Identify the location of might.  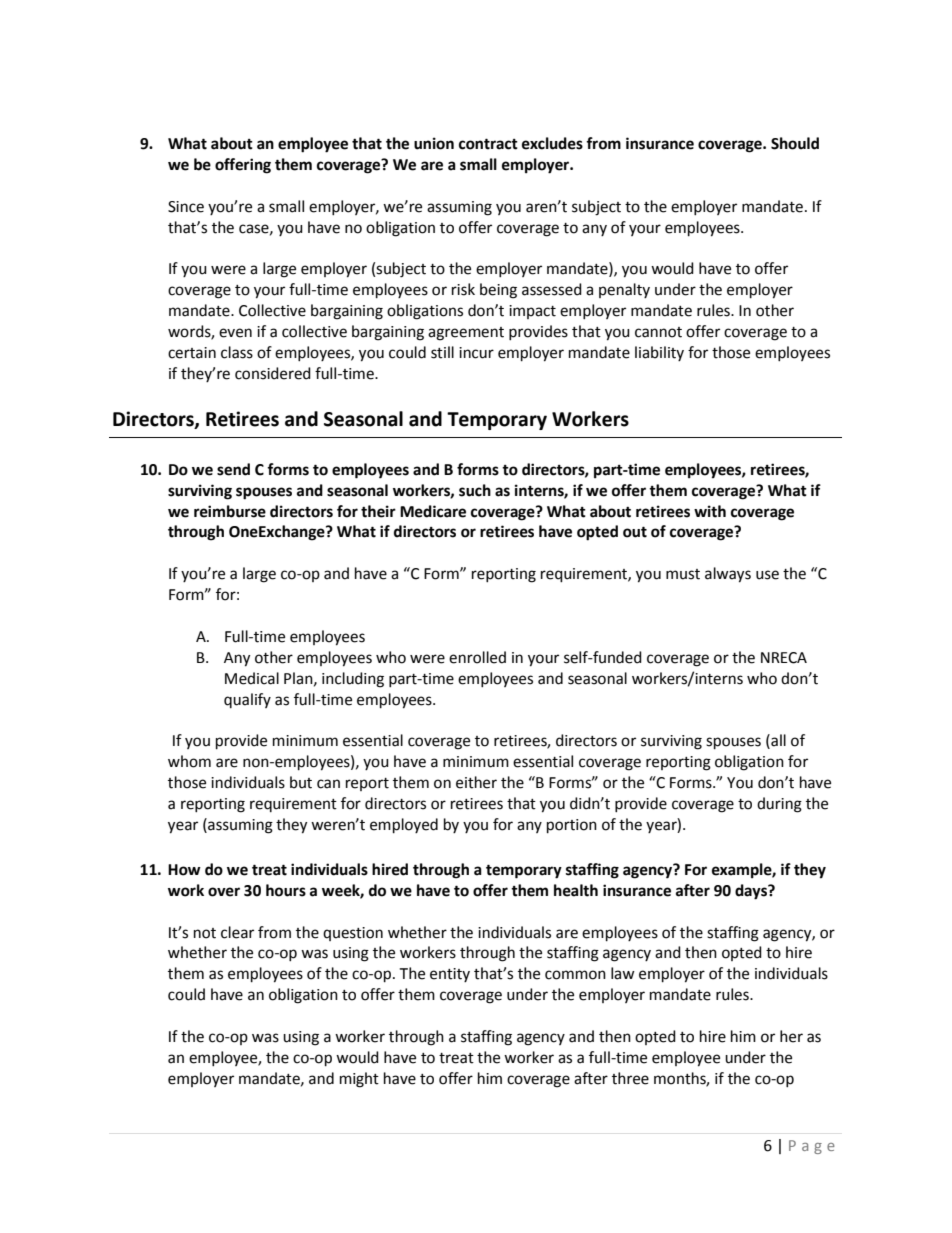
(359, 1080).
